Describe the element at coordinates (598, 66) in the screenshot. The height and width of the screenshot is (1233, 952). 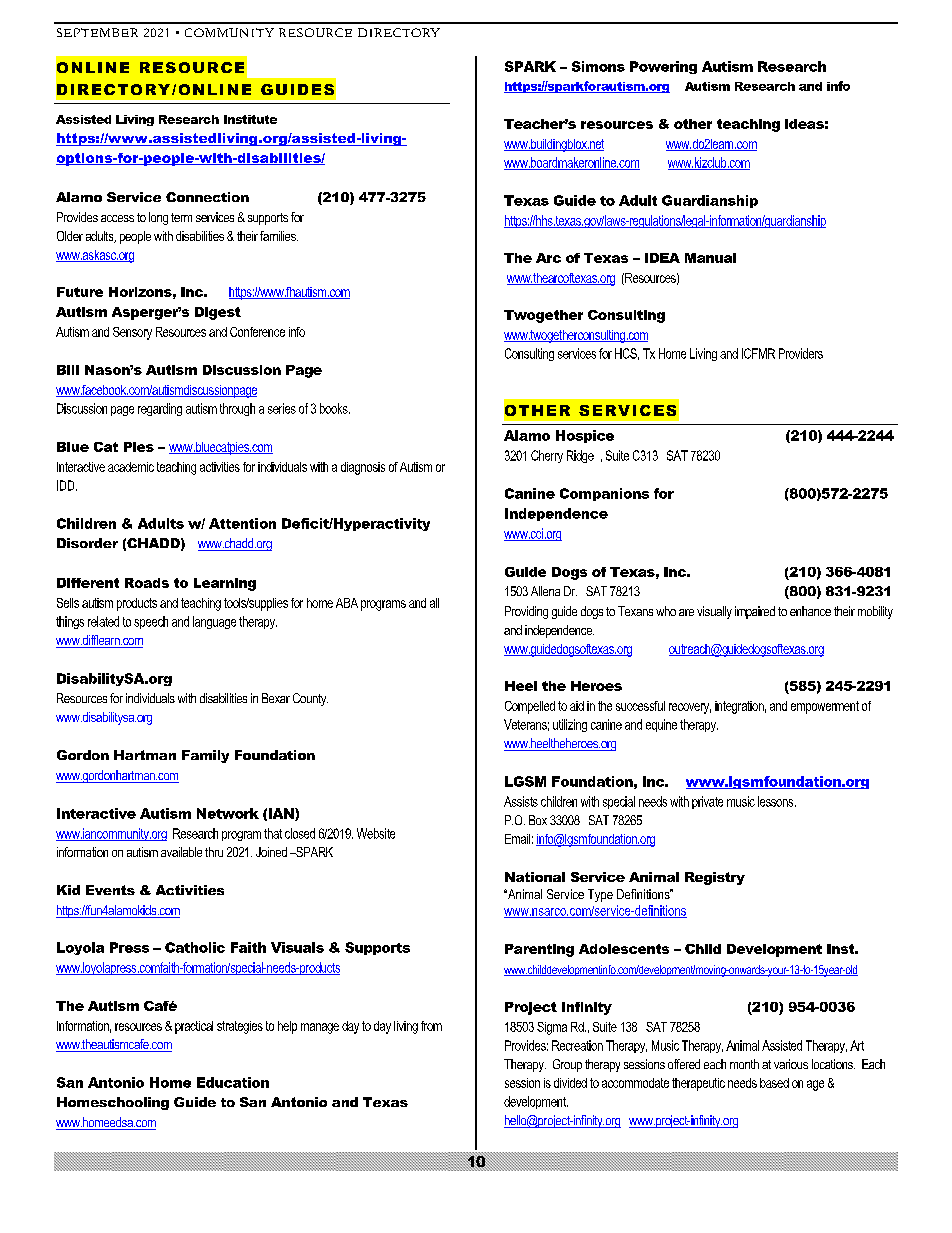
I see `Simons` at that location.
